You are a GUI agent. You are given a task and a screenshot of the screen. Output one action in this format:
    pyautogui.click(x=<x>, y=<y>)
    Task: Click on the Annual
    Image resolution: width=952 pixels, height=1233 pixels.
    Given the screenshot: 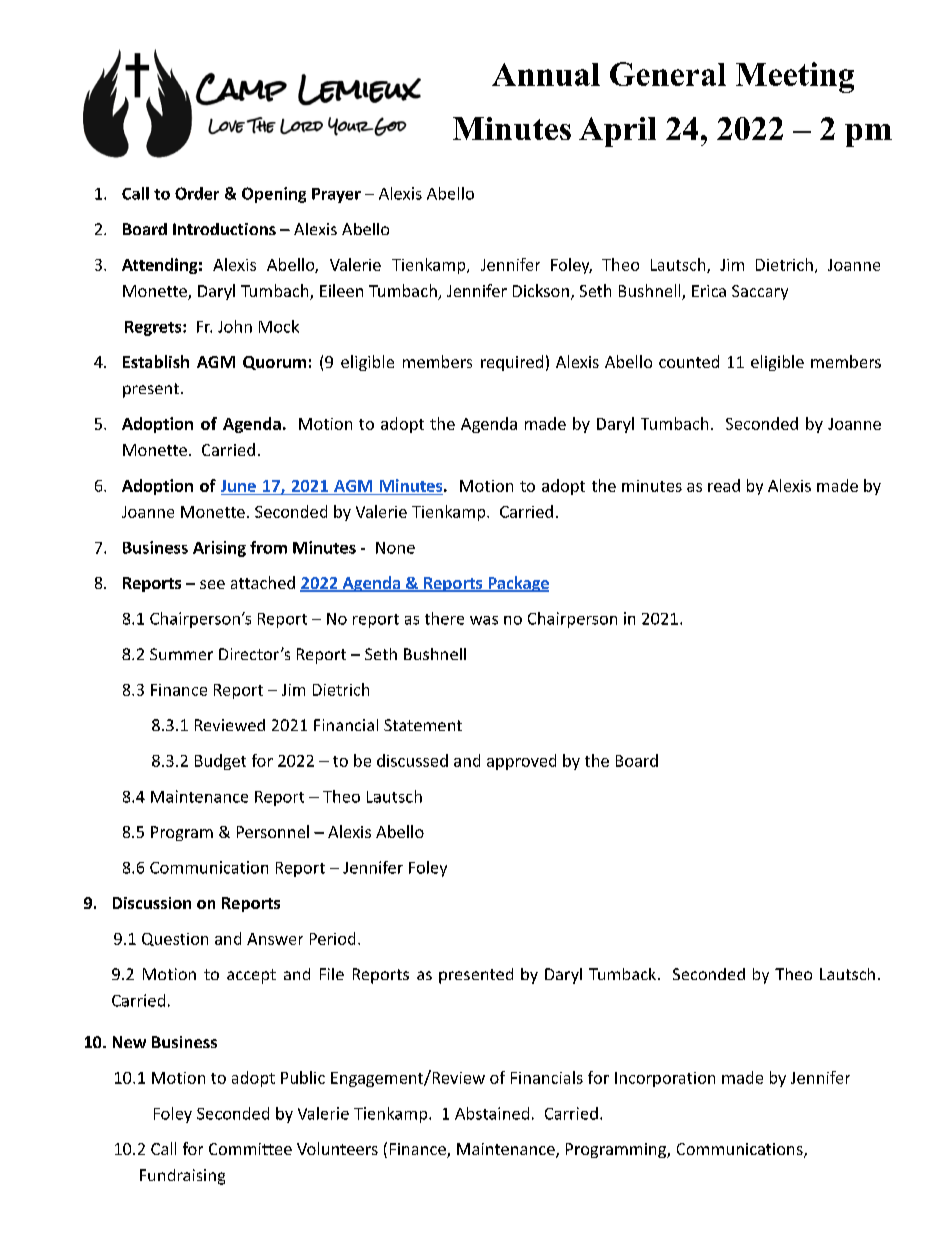 What is the action you would take?
    pyautogui.click(x=546, y=74)
